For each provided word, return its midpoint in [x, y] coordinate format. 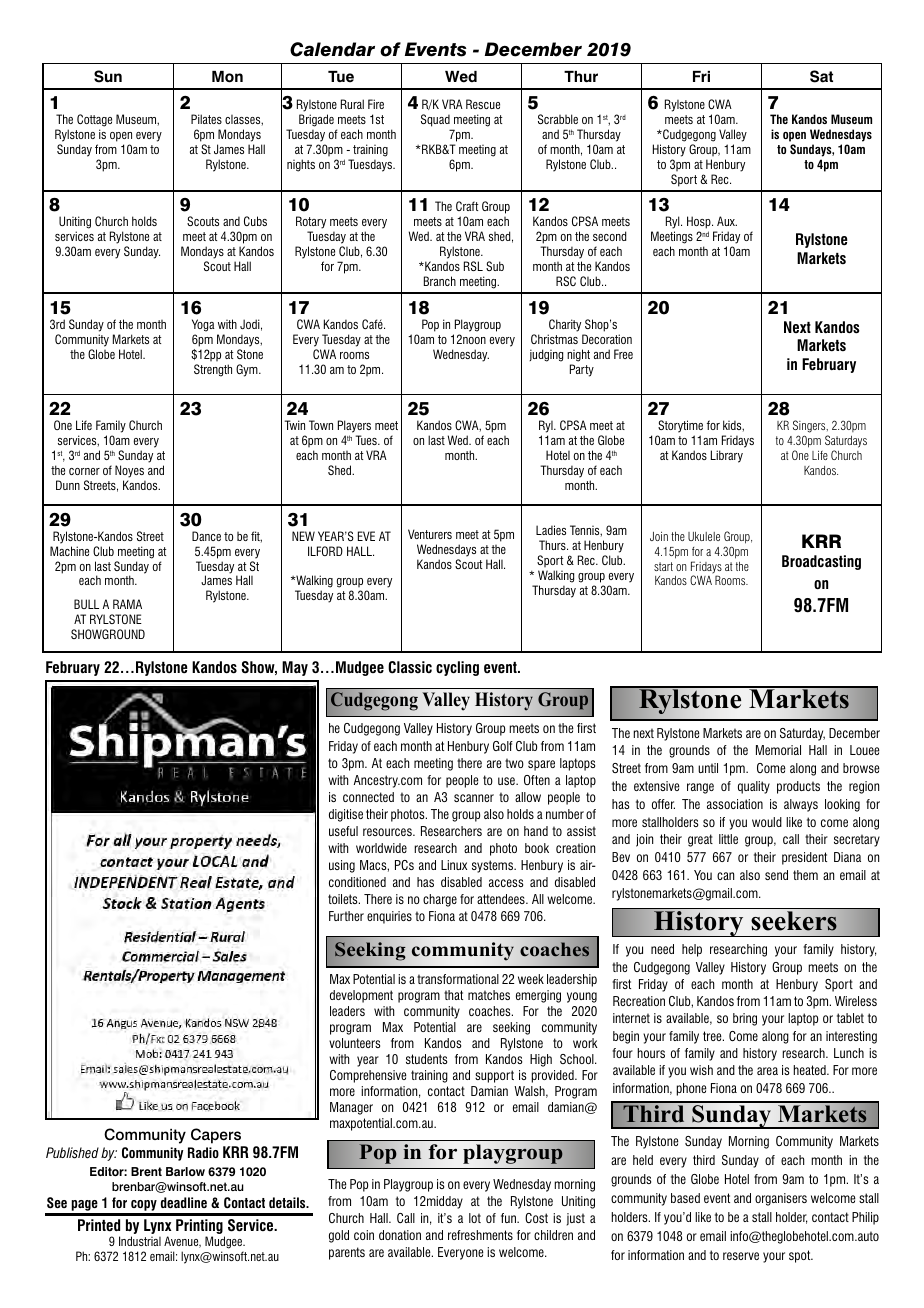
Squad [436, 122]
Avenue [182, 1242]
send [776, 875]
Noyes [129, 471]
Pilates [206, 119]
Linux [454, 865]
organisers [781, 1199]
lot [475, 1218]
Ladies [551, 530]
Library [727, 456]
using [342, 866]
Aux [727, 221]
